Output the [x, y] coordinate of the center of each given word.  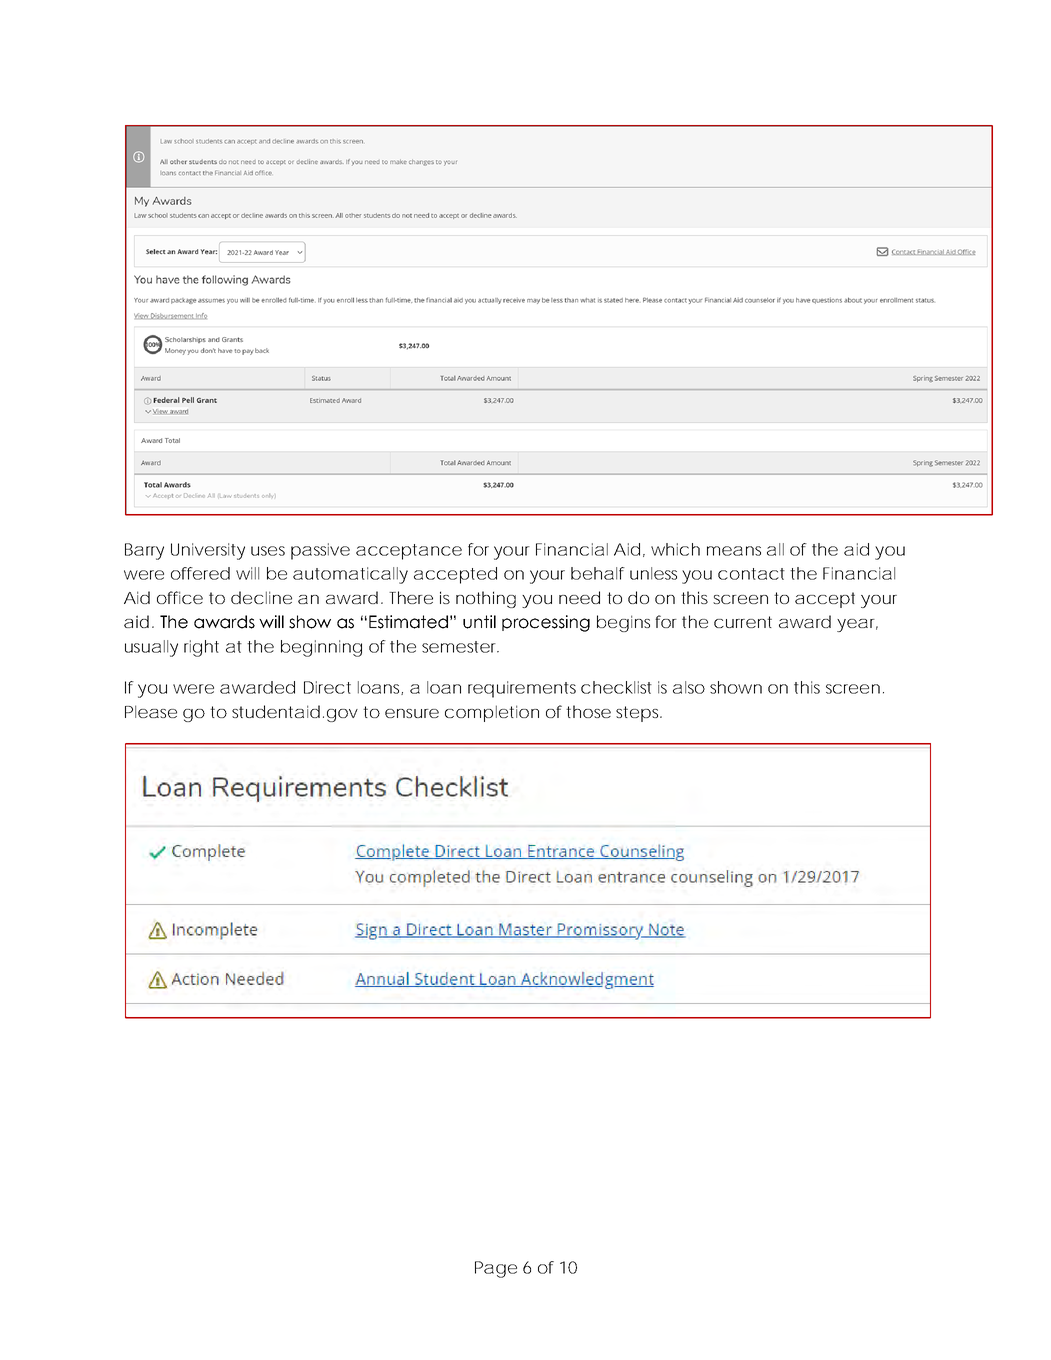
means [734, 551]
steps [638, 714]
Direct [327, 687]
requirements [522, 689]
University [208, 551]
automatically [350, 575]
